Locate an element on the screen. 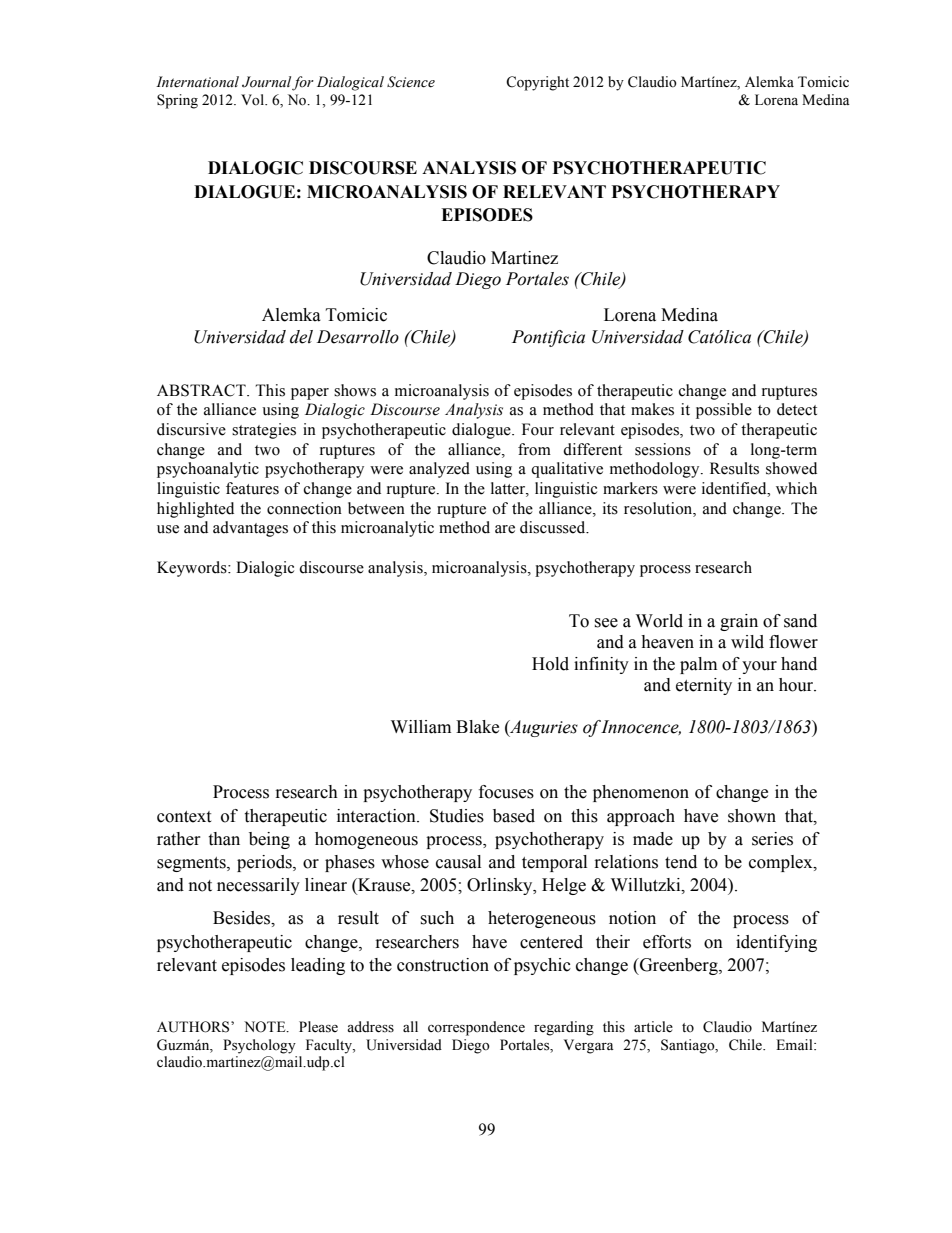 The height and width of the screenshot is (1233, 952). correspondence is located at coordinates (476, 1028).
